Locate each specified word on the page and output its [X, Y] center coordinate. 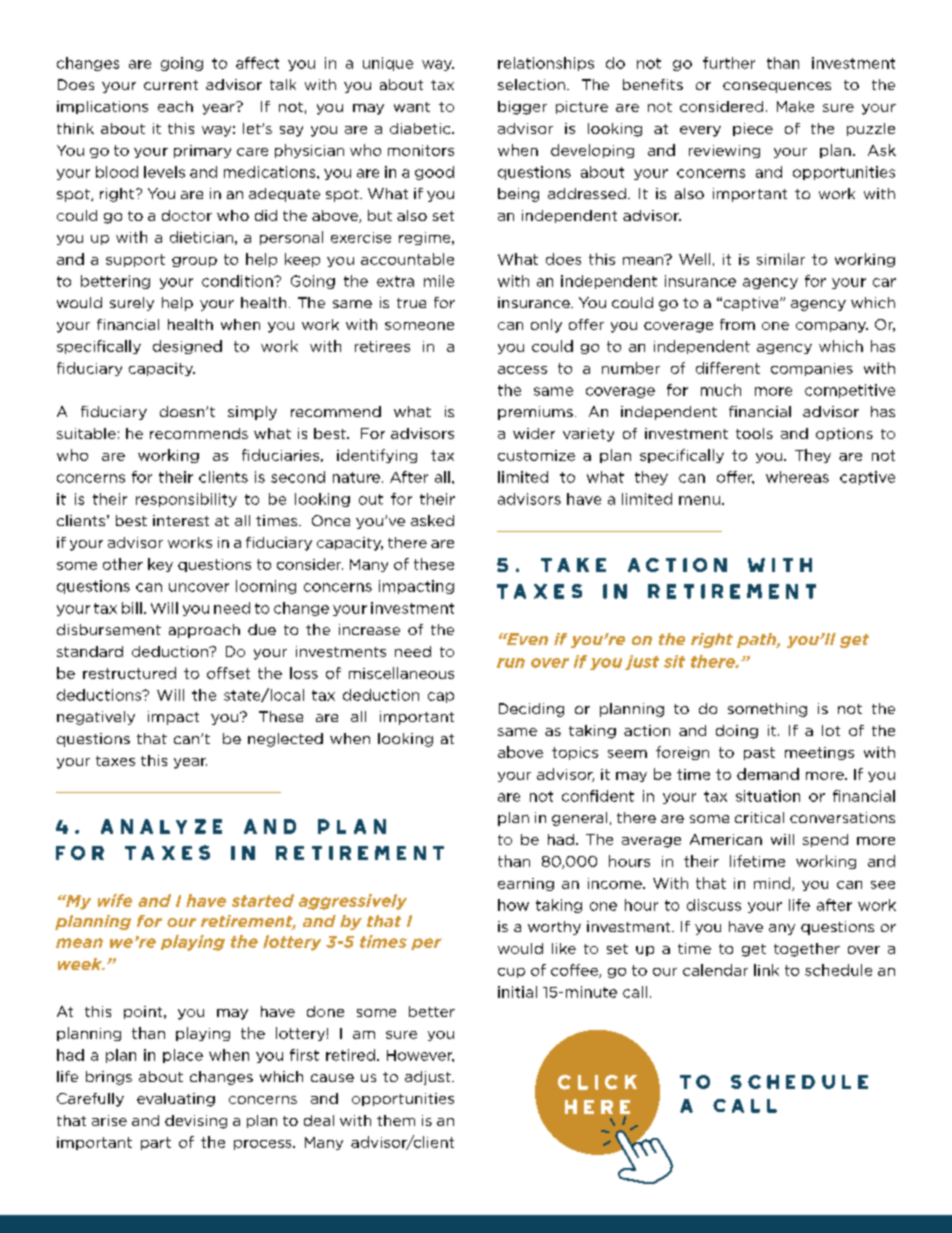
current [171, 85]
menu [699, 500]
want [412, 107]
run [511, 663]
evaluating [176, 1100]
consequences [777, 87]
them [396, 1120]
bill [132, 608]
